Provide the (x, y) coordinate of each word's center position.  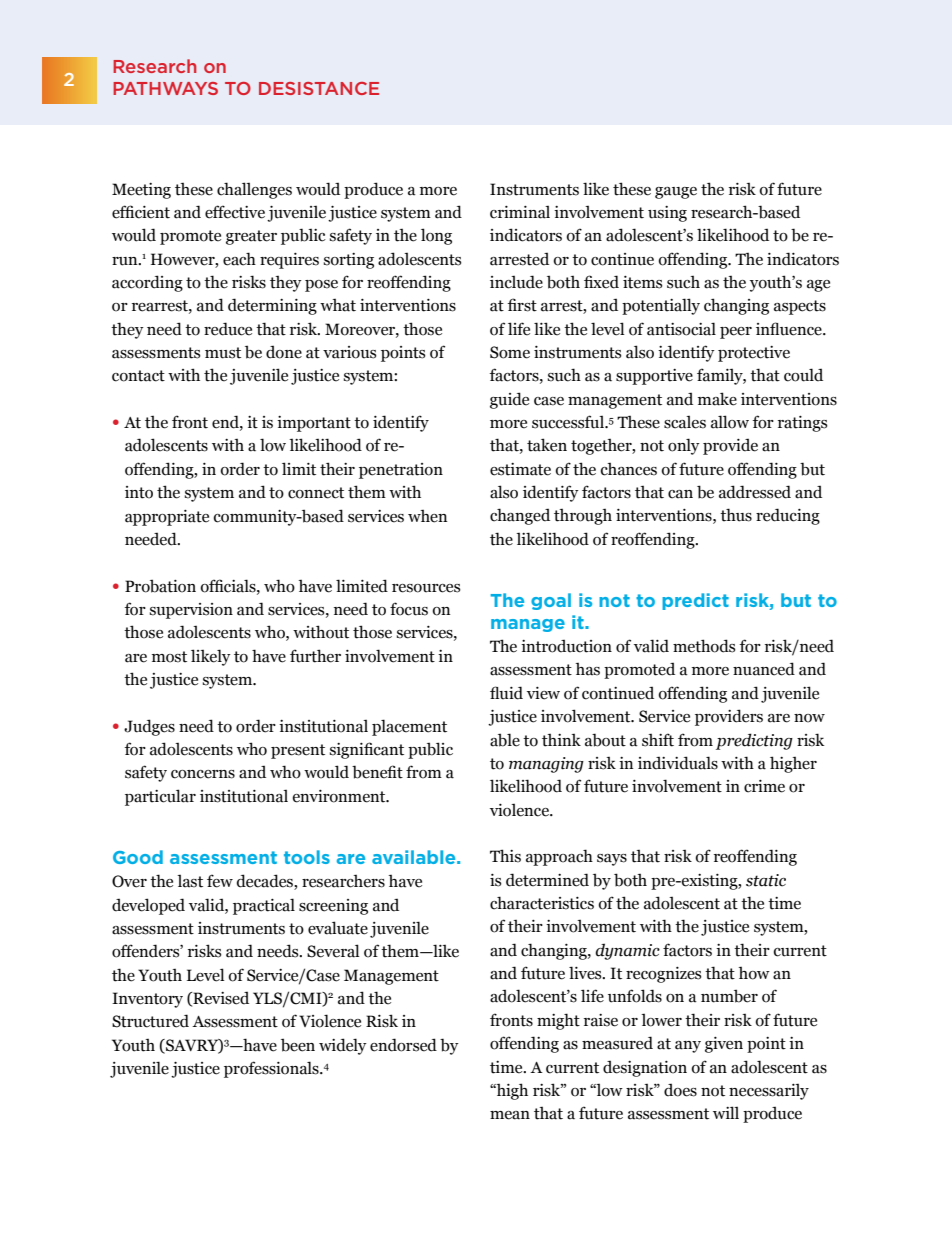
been (298, 1045)
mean (510, 1115)
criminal (520, 212)
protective (754, 354)
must (223, 353)
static (766, 880)
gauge (676, 193)
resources (426, 588)
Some (510, 352)
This (505, 856)
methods (704, 646)
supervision (191, 611)
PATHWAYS (165, 88)
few (220, 881)
